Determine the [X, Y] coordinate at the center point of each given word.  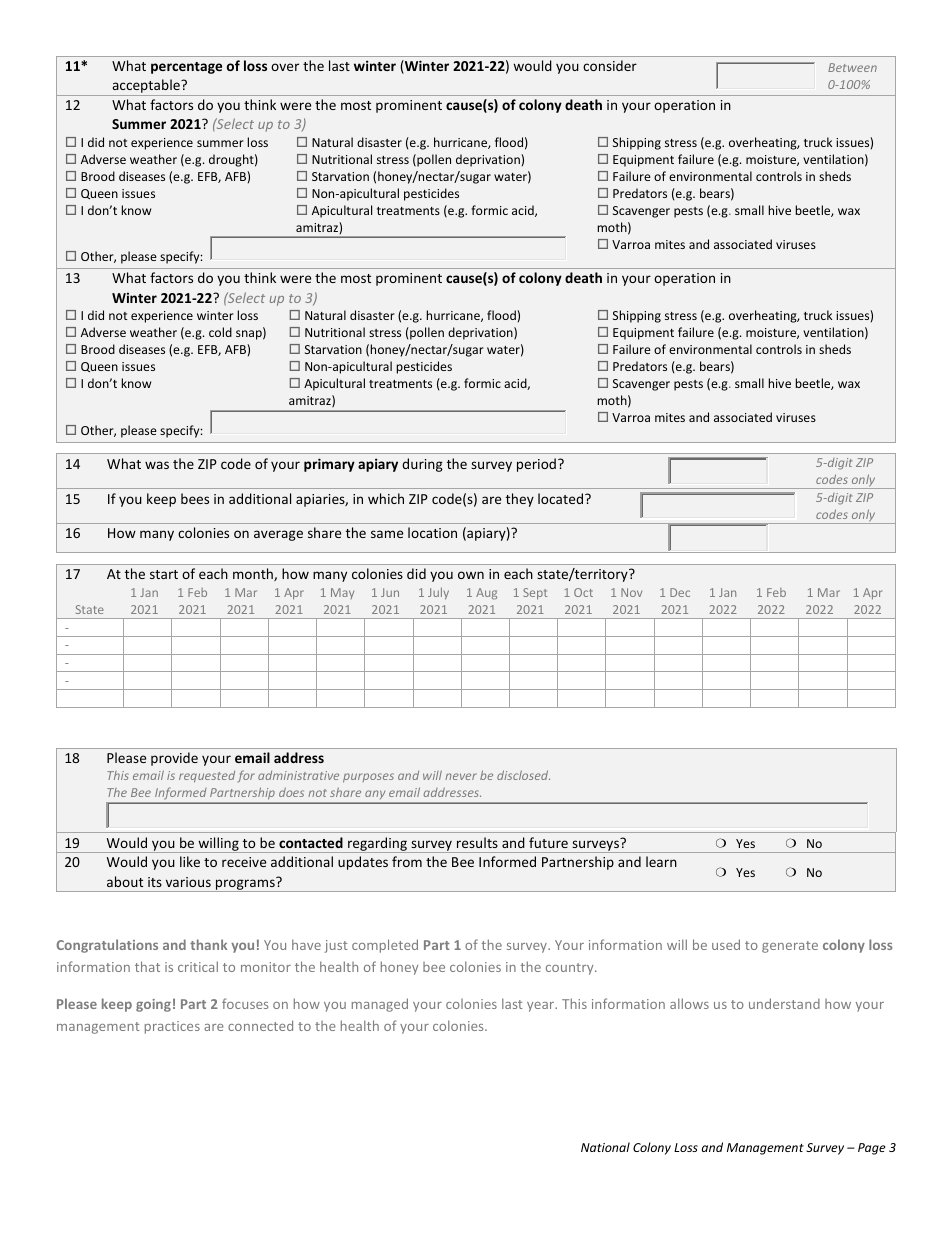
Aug [486, 594]
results [477, 842]
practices [172, 1027]
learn [661, 861]
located [562, 498]
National [605, 1147]
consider [610, 65]
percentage [186, 68]
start [164, 574]
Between [852, 67]
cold [220, 332]
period [536, 465]
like [190, 861]
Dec [680, 592]
